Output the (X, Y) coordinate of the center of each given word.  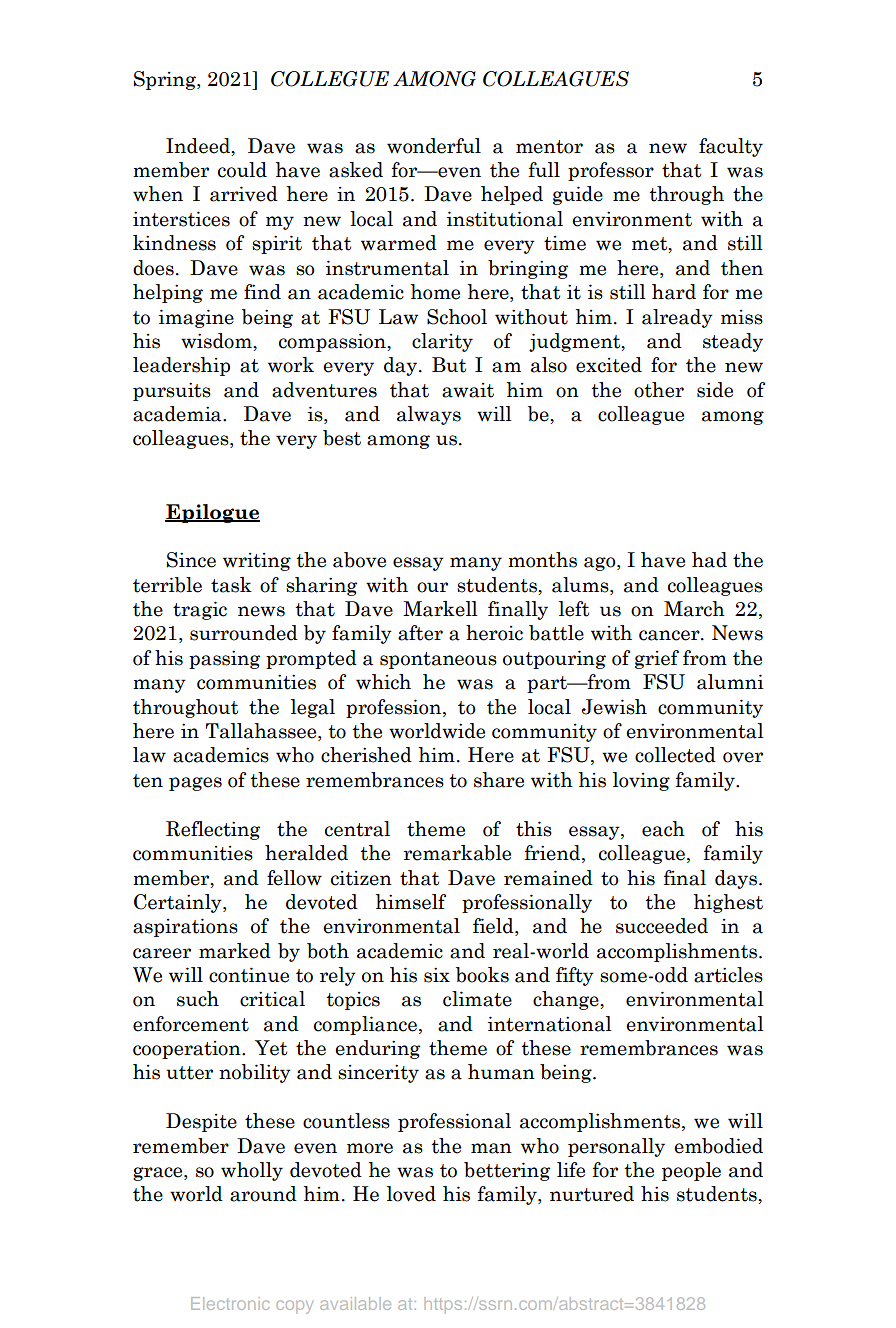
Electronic (230, 1303)
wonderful (434, 146)
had (709, 560)
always (429, 415)
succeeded (662, 926)
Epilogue (212, 513)
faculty (731, 147)
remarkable (457, 853)
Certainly (179, 903)
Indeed (199, 146)
